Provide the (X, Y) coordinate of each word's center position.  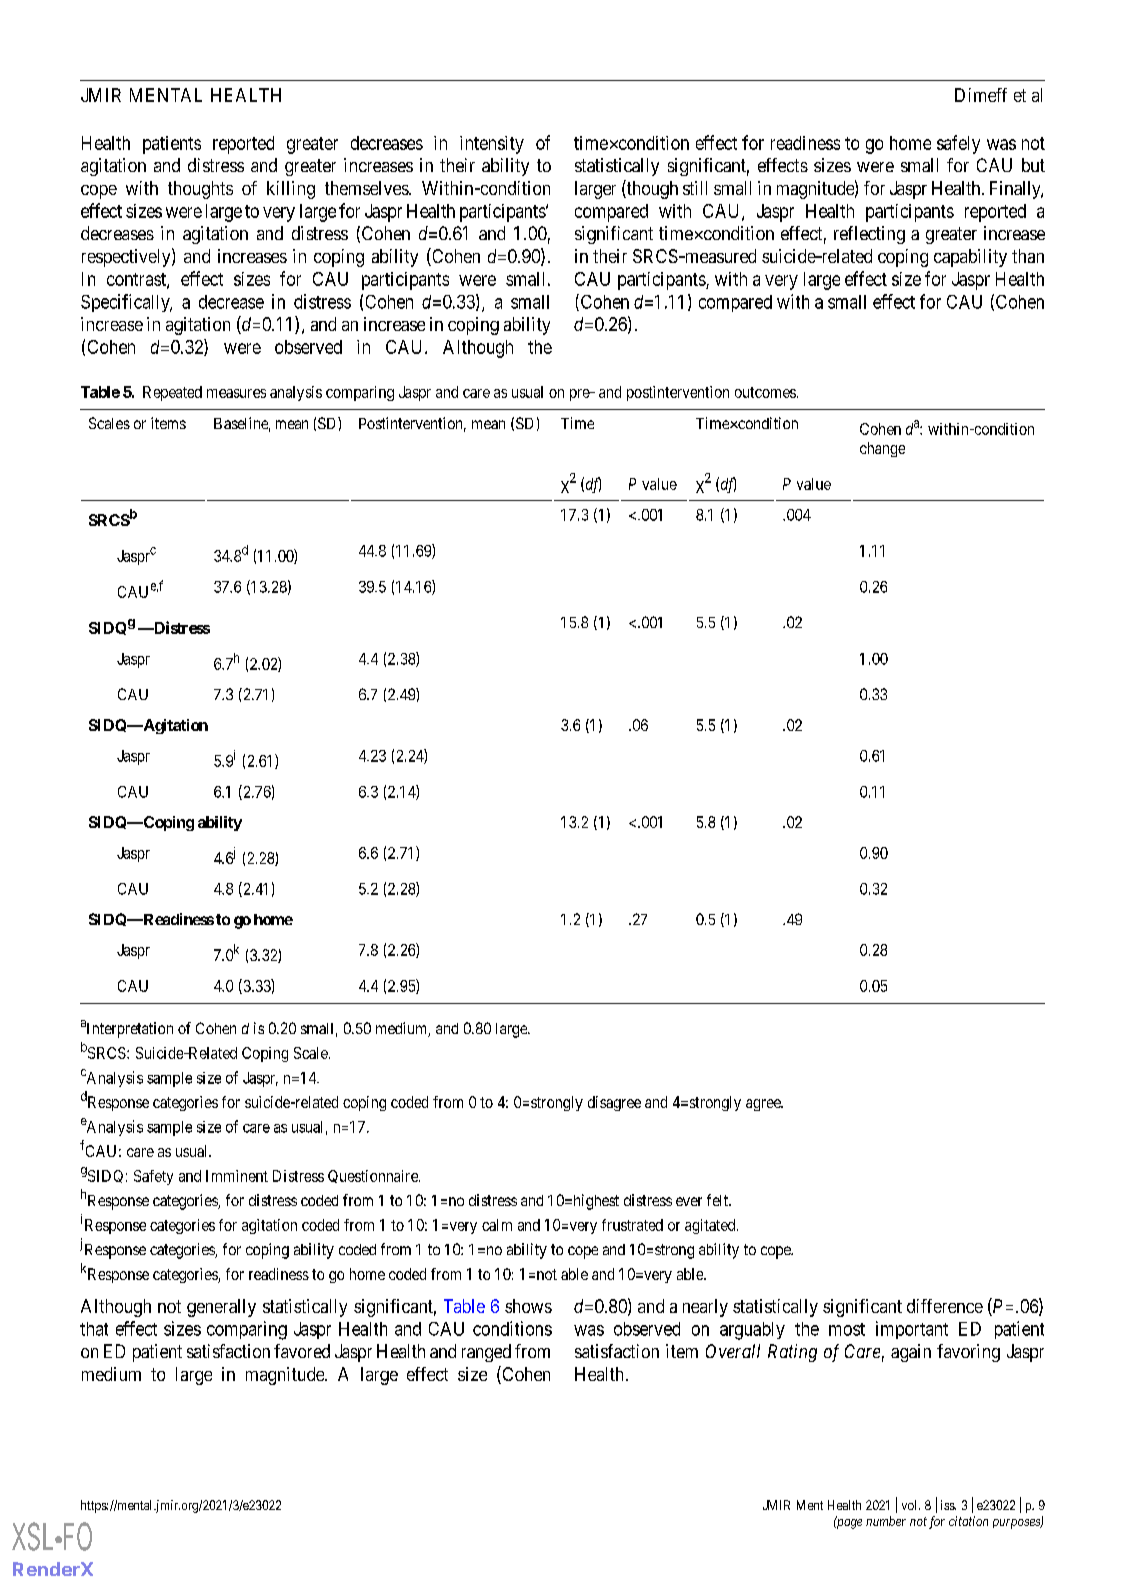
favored (302, 1351)
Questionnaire (374, 1176)
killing (291, 190)
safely (958, 144)
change (882, 449)
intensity (492, 145)
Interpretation (128, 1029)
